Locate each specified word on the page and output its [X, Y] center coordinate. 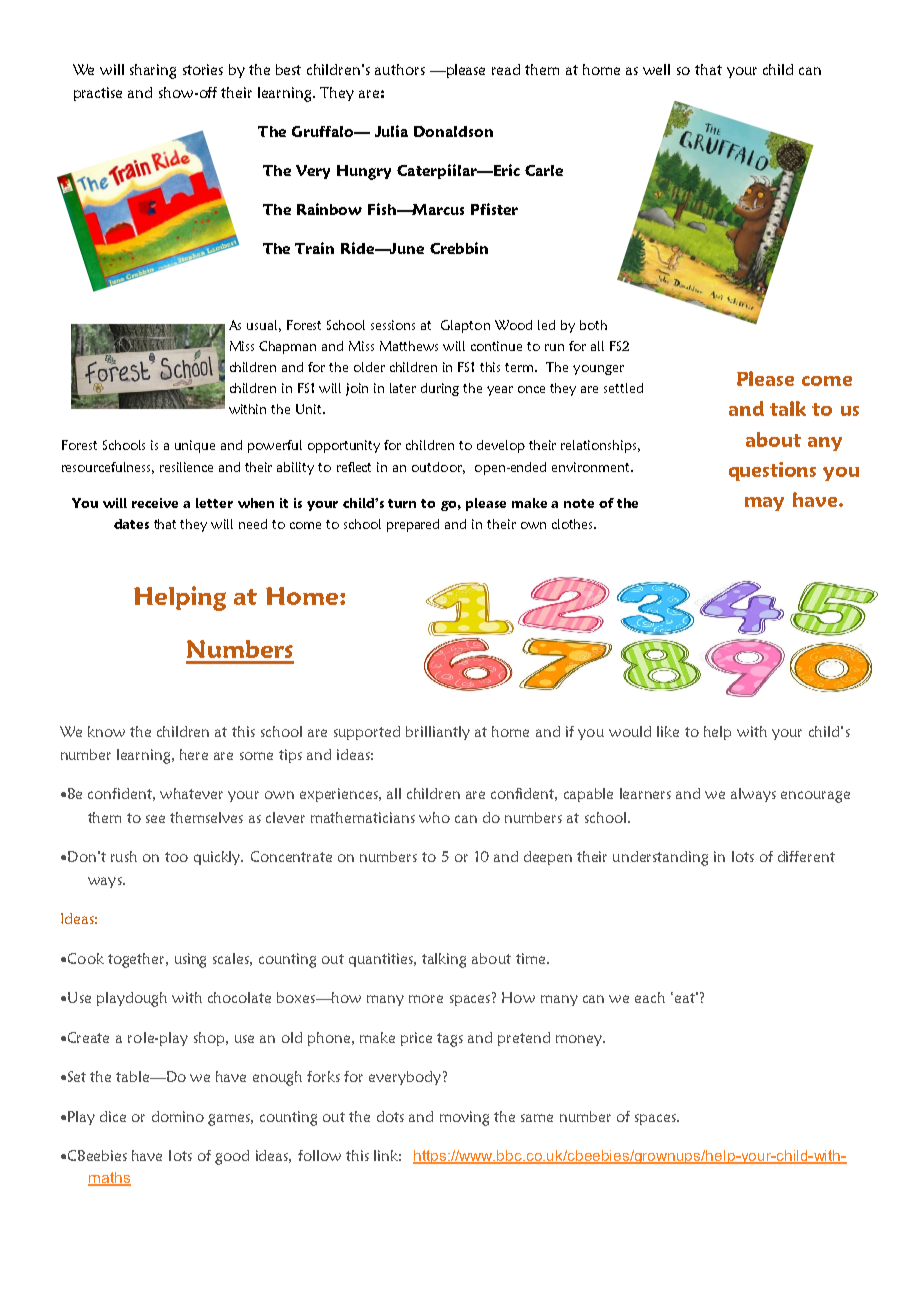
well [656, 69]
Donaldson [453, 131]
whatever [191, 793]
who [434, 817]
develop [501, 446]
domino [178, 1116]
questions [772, 471]
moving [464, 1118]
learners [645, 793]
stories [203, 69]
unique [195, 446]
